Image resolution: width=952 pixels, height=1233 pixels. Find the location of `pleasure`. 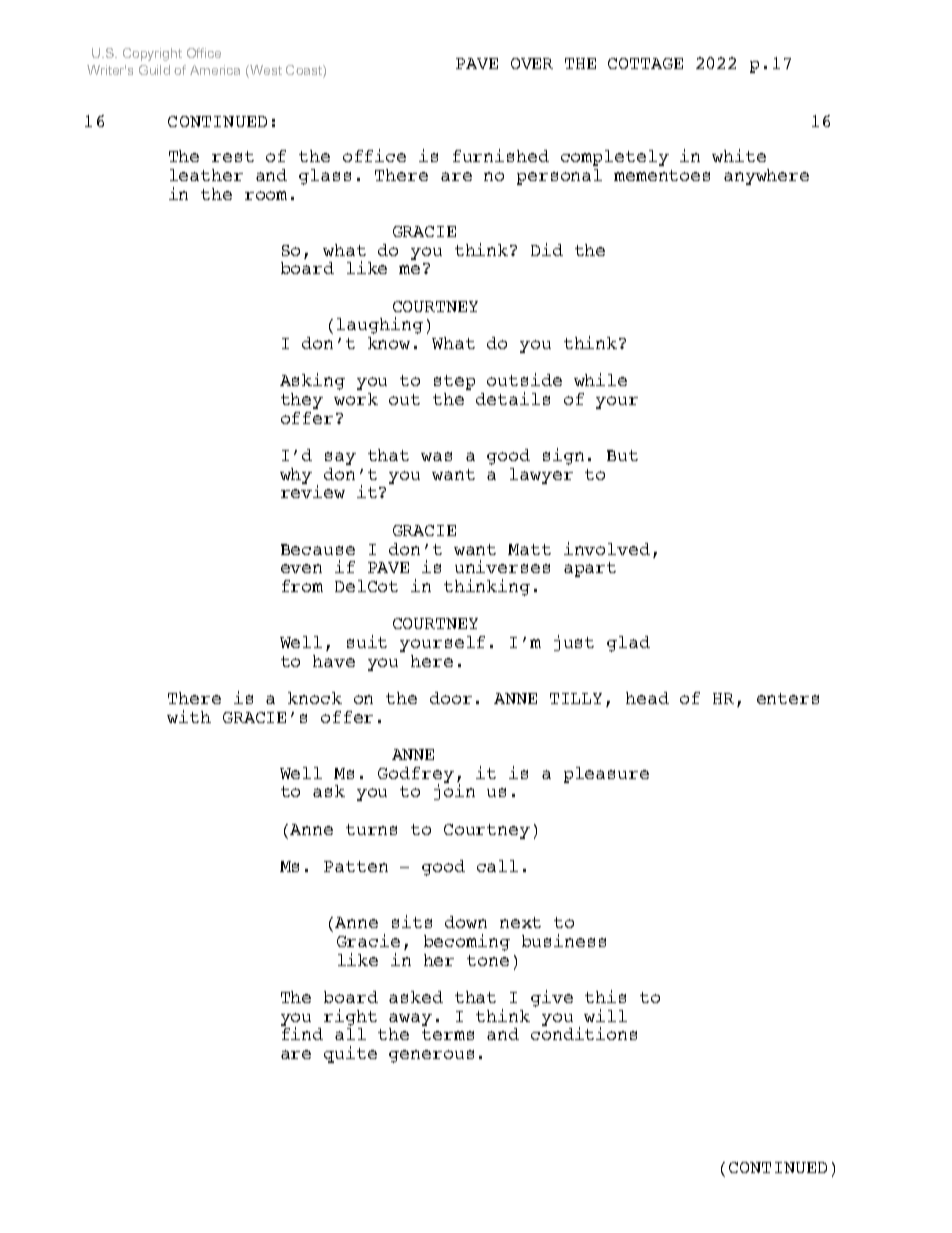

pleasure is located at coordinates (606, 775).
